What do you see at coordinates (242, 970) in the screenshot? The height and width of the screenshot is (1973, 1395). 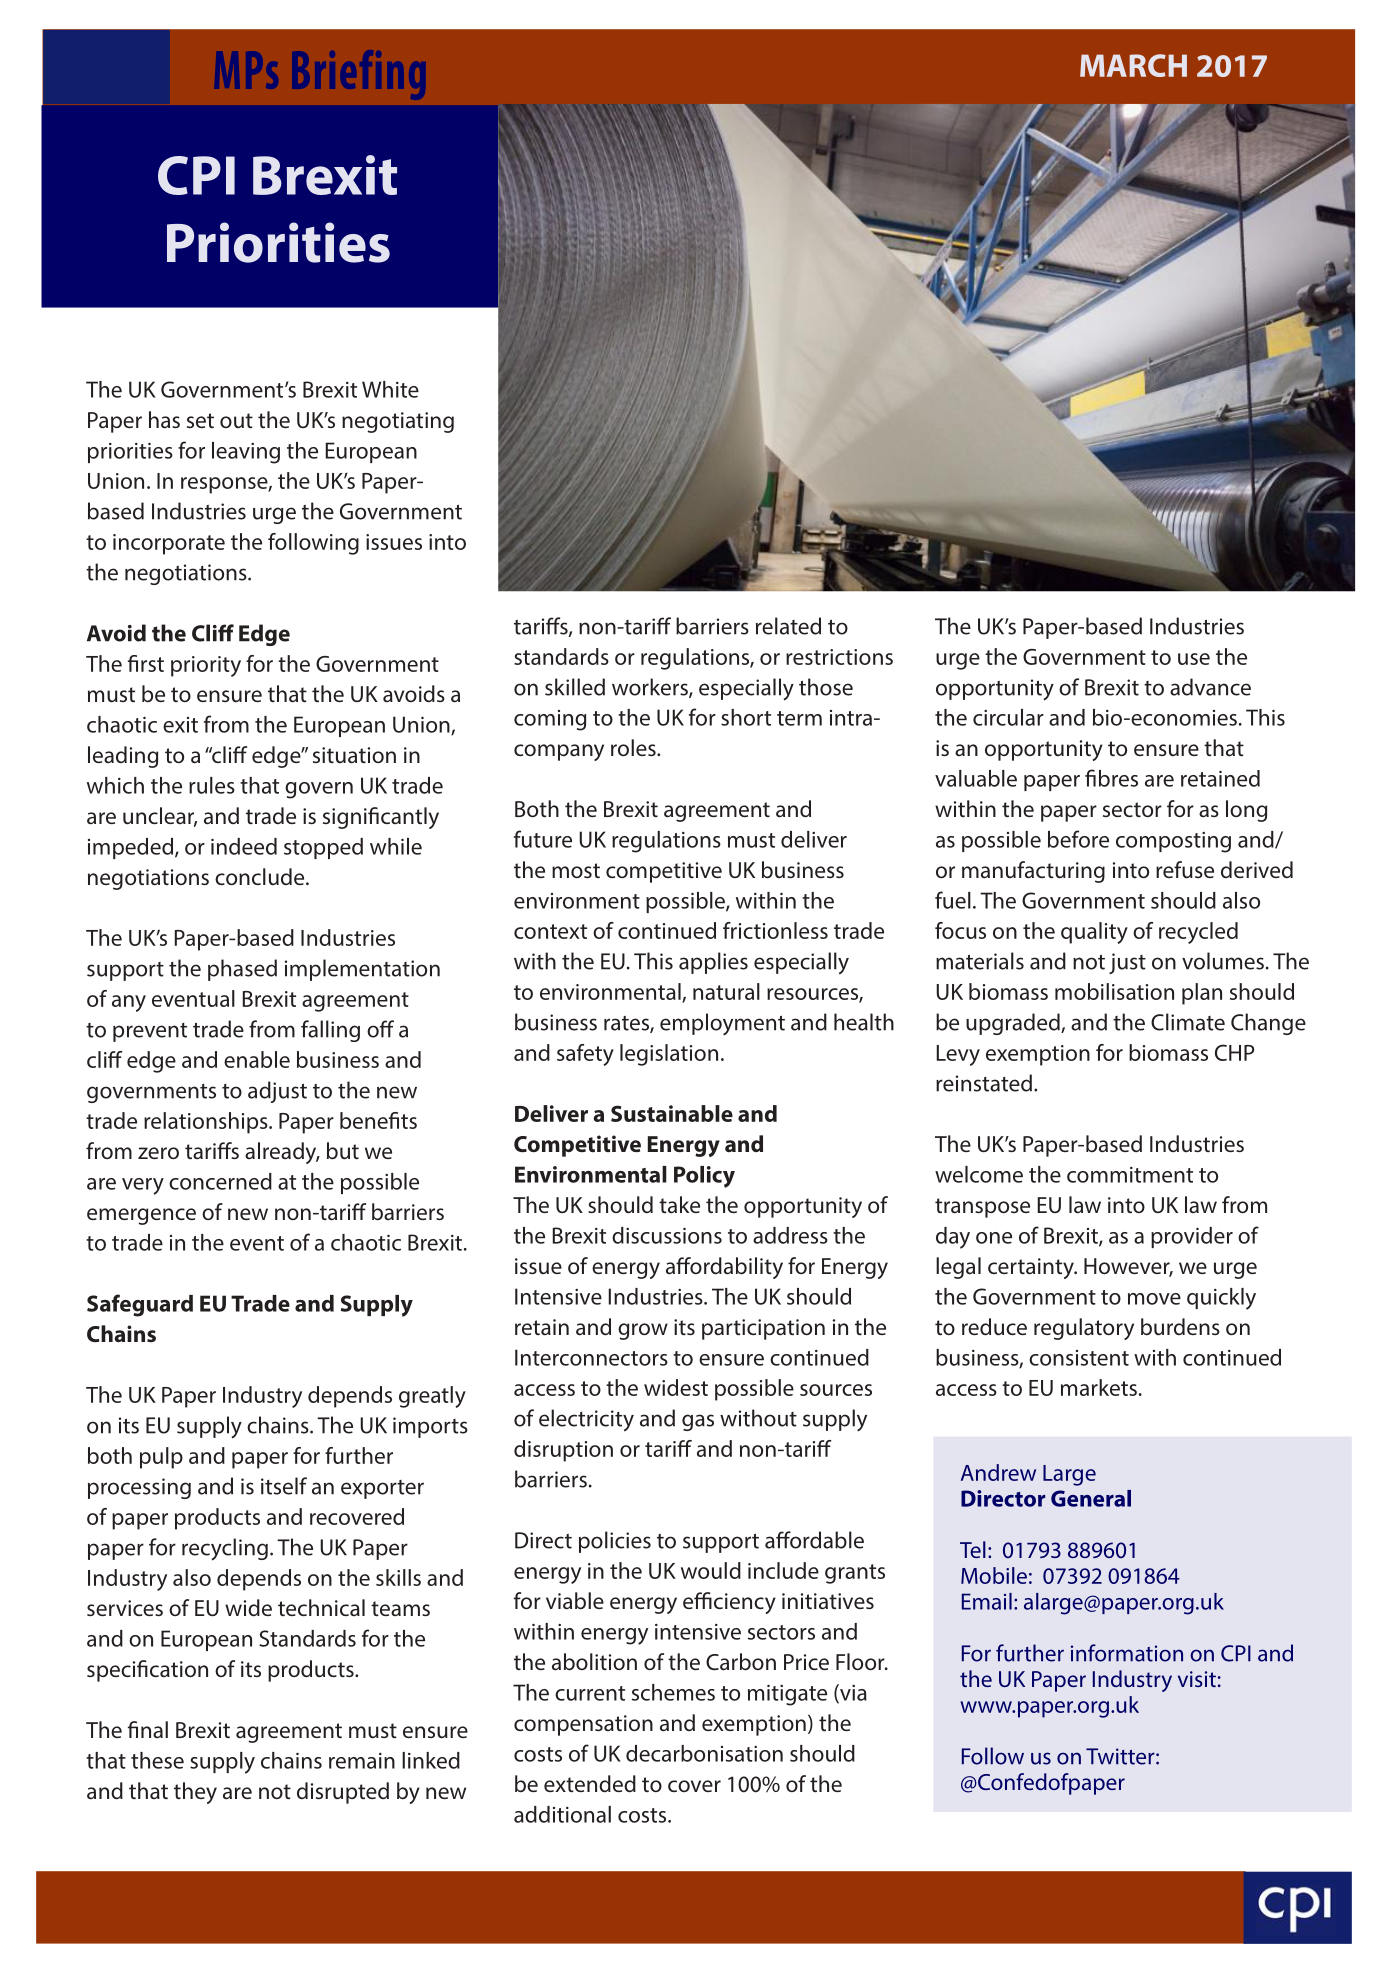 I see `phased` at bounding box center [242, 970].
